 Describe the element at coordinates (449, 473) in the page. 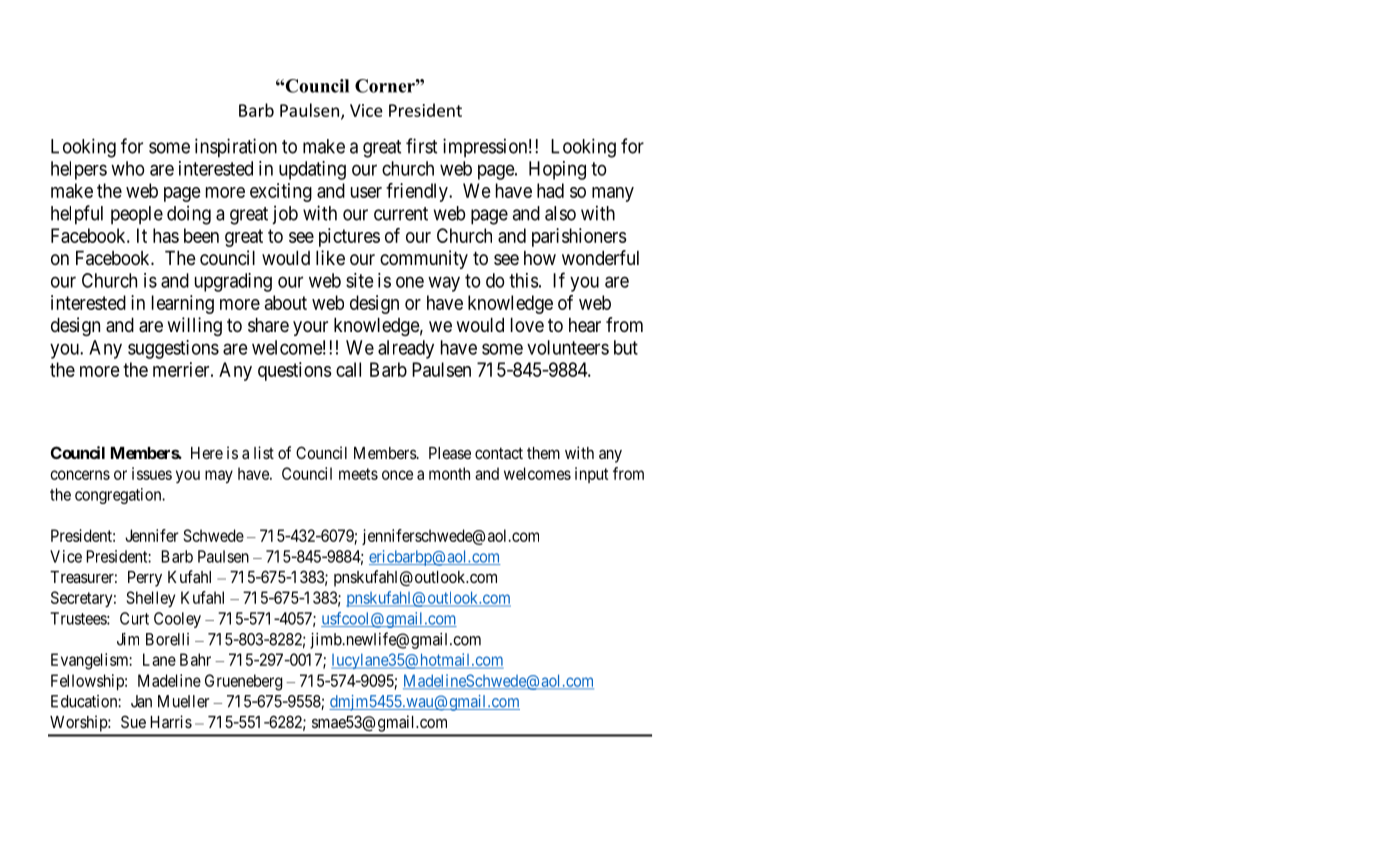

I see `month` at that location.
